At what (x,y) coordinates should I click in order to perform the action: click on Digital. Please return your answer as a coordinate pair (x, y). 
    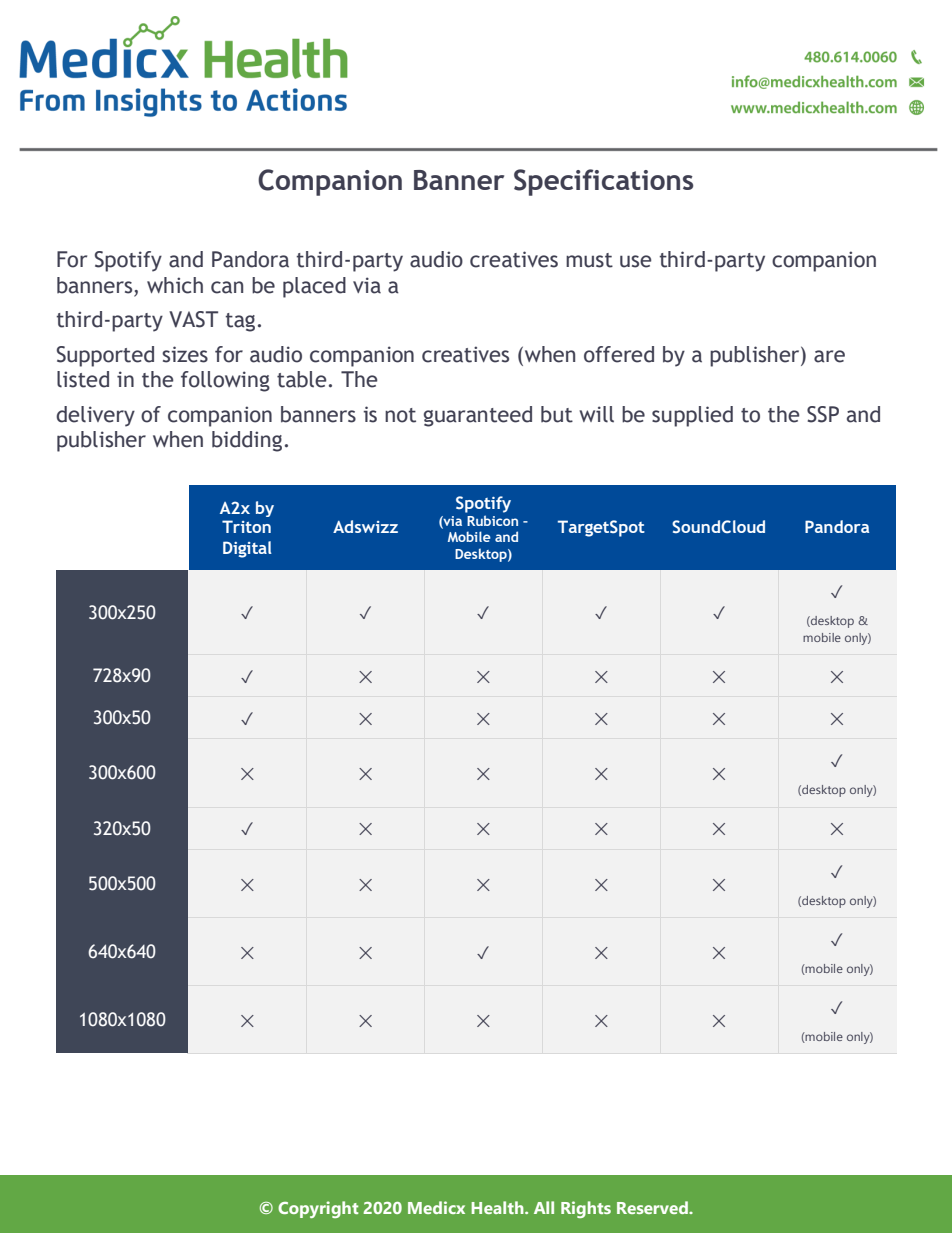
    Looking at the image, I should click on (247, 549).
